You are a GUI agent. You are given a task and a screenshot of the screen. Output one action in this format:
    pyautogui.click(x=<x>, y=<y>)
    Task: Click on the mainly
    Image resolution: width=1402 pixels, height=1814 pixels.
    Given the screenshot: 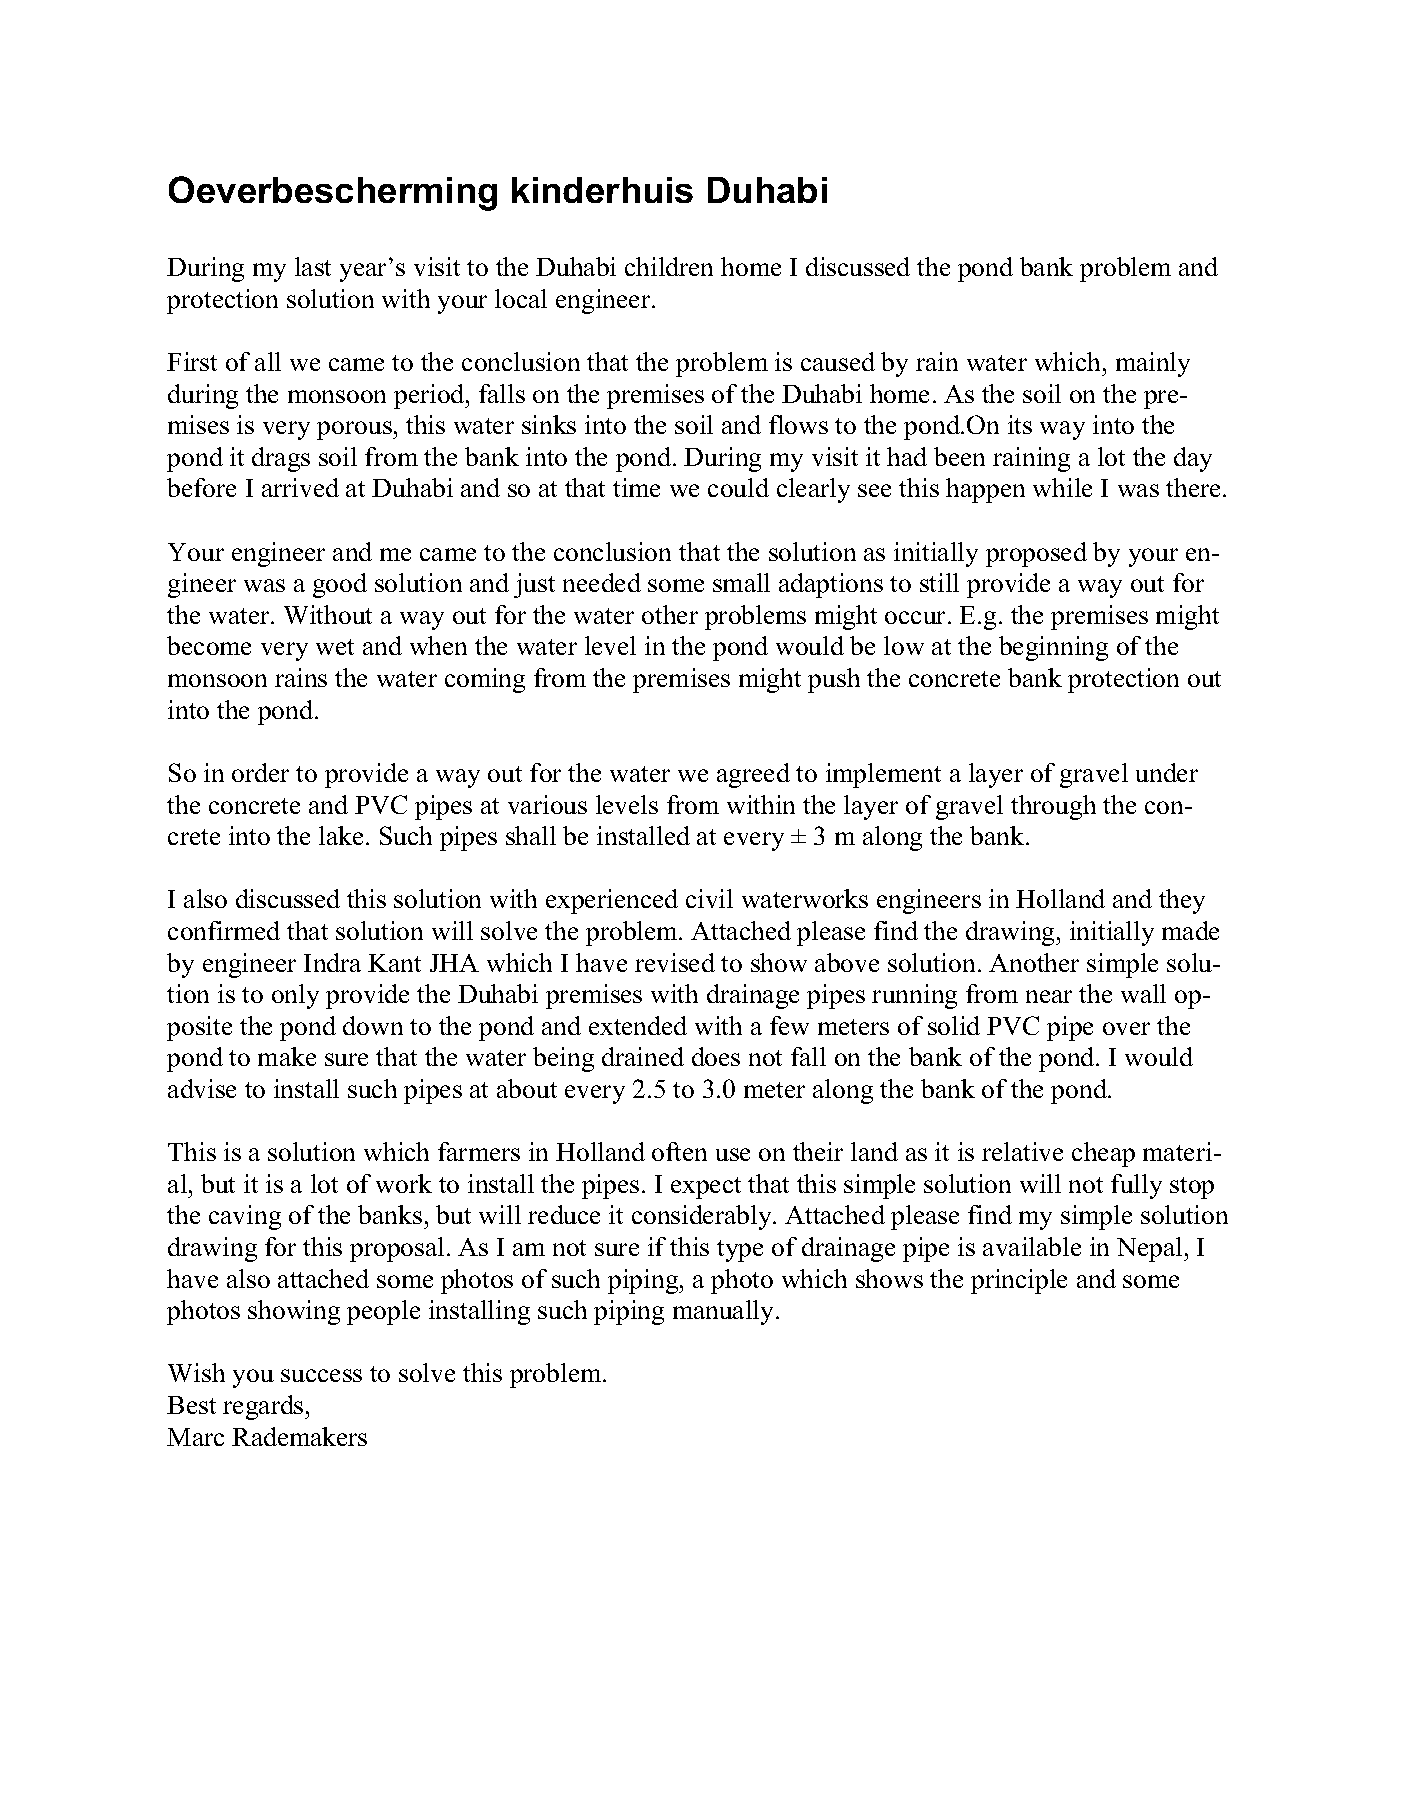 What is the action you would take?
    pyautogui.click(x=1153, y=364)
